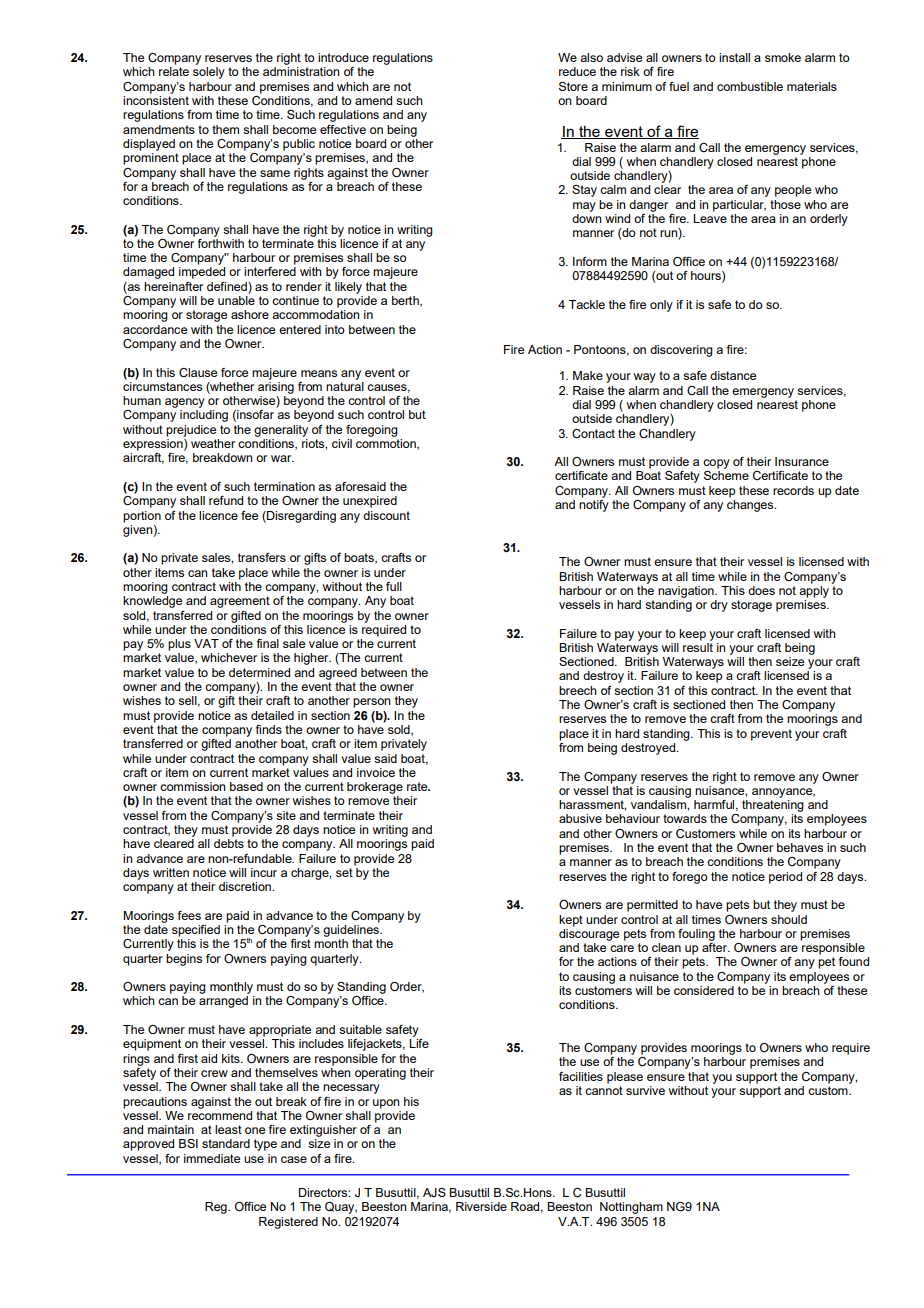 The height and width of the screenshot is (1308, 924). I want to click on should, so click(789, 919).
